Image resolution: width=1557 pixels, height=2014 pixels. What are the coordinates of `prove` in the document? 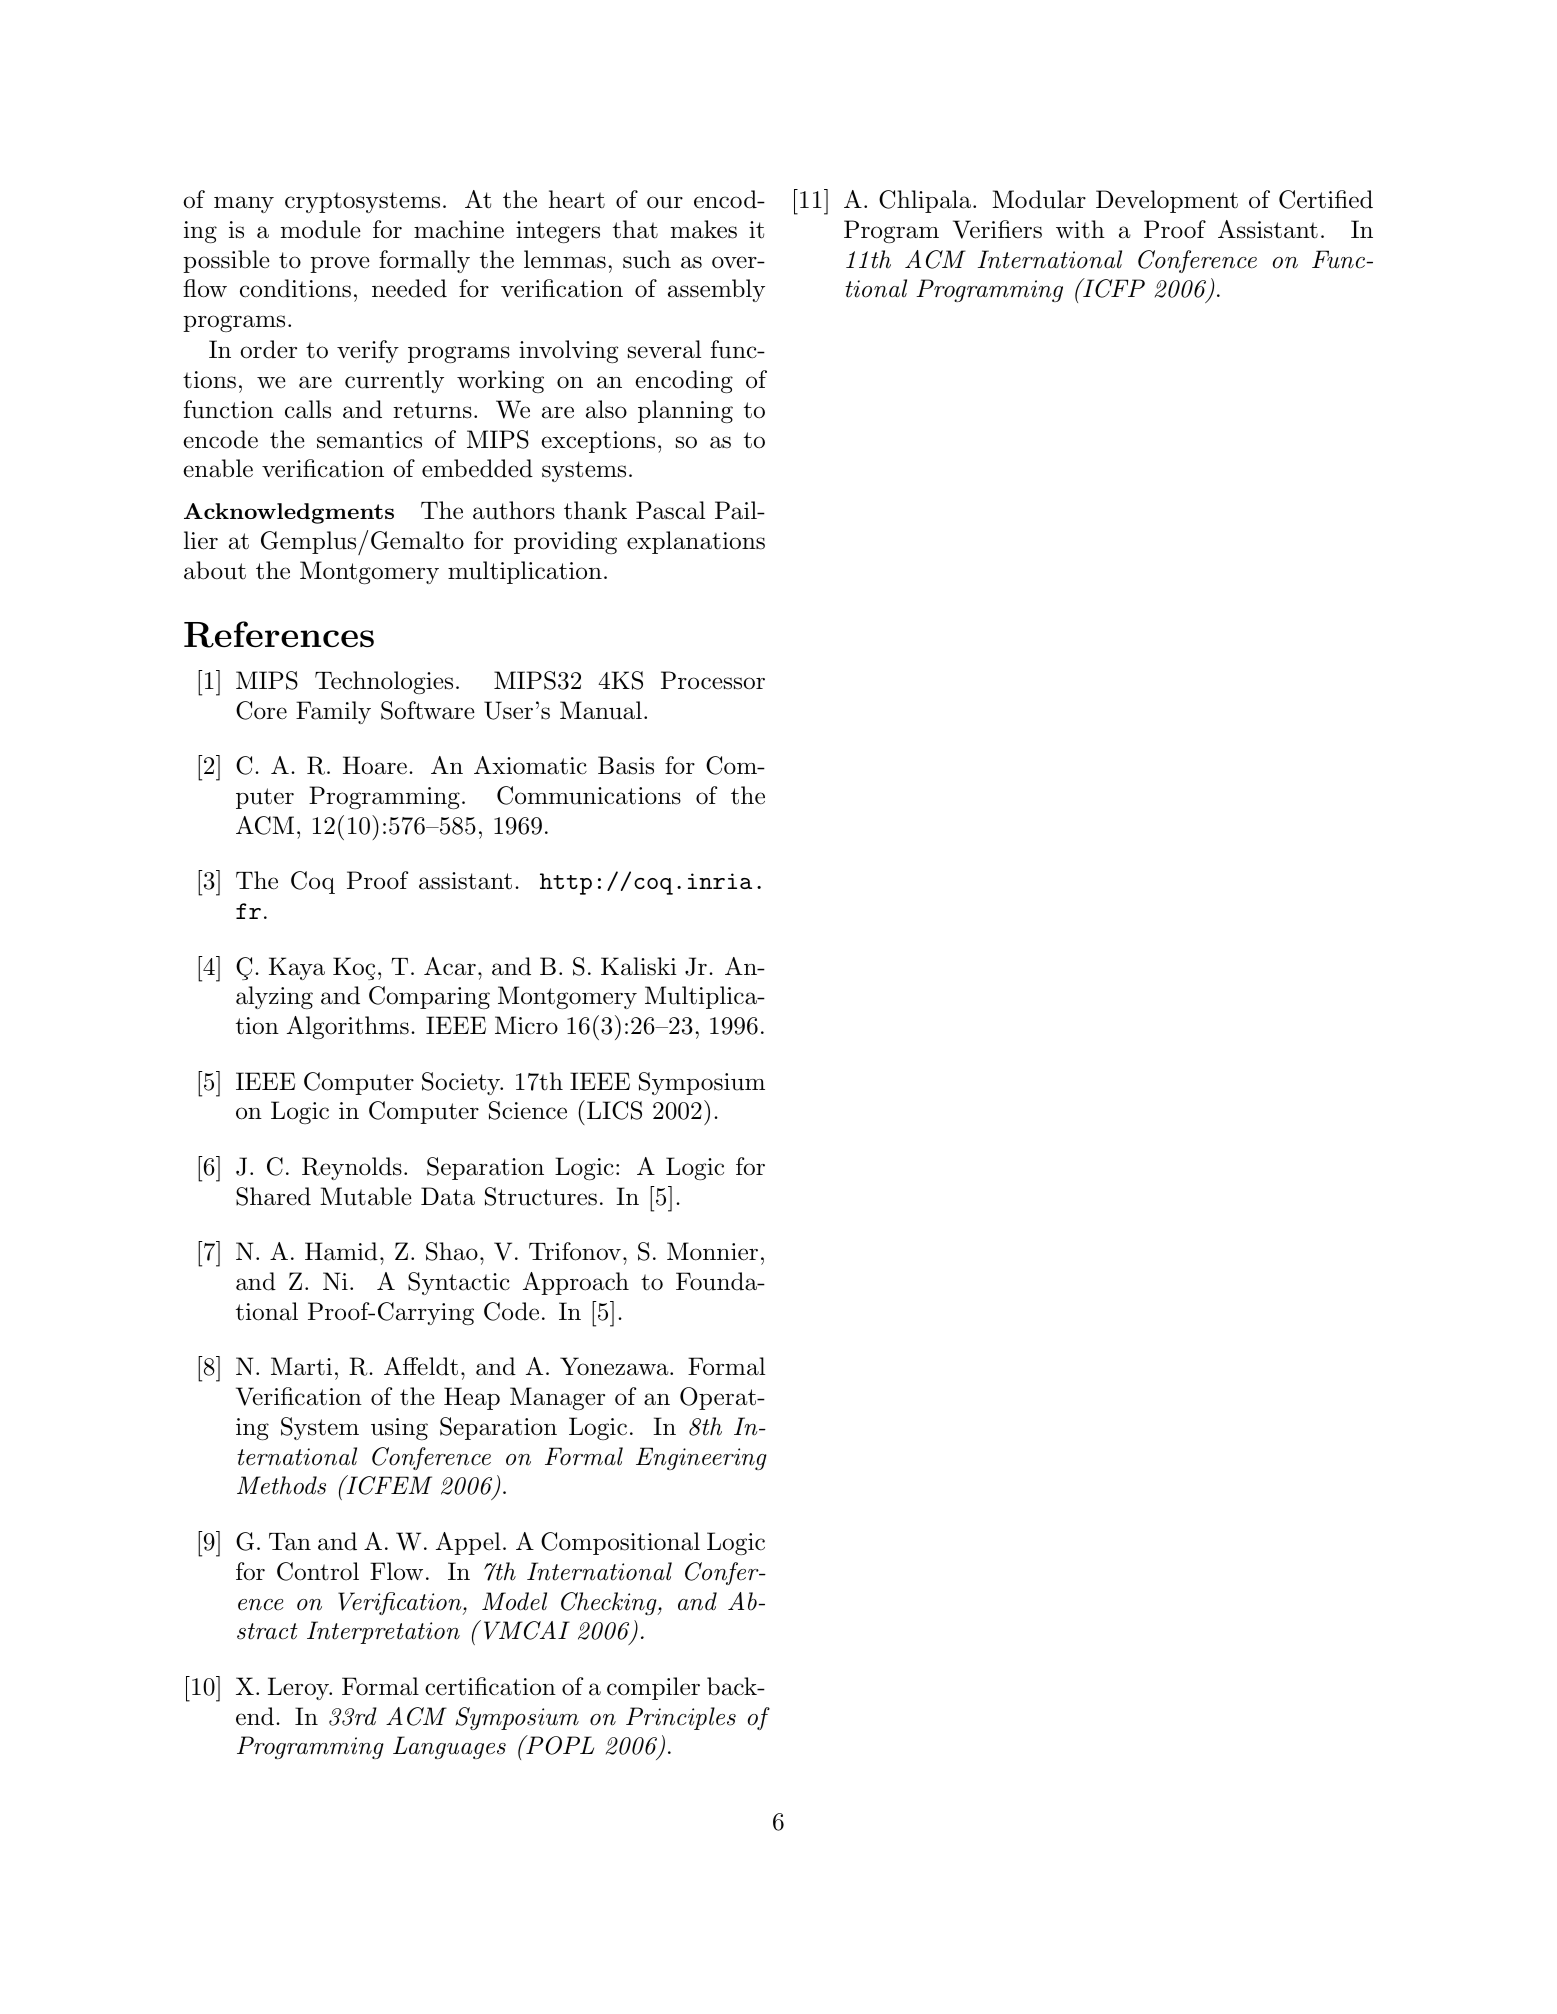 It's located at (340, 264).
